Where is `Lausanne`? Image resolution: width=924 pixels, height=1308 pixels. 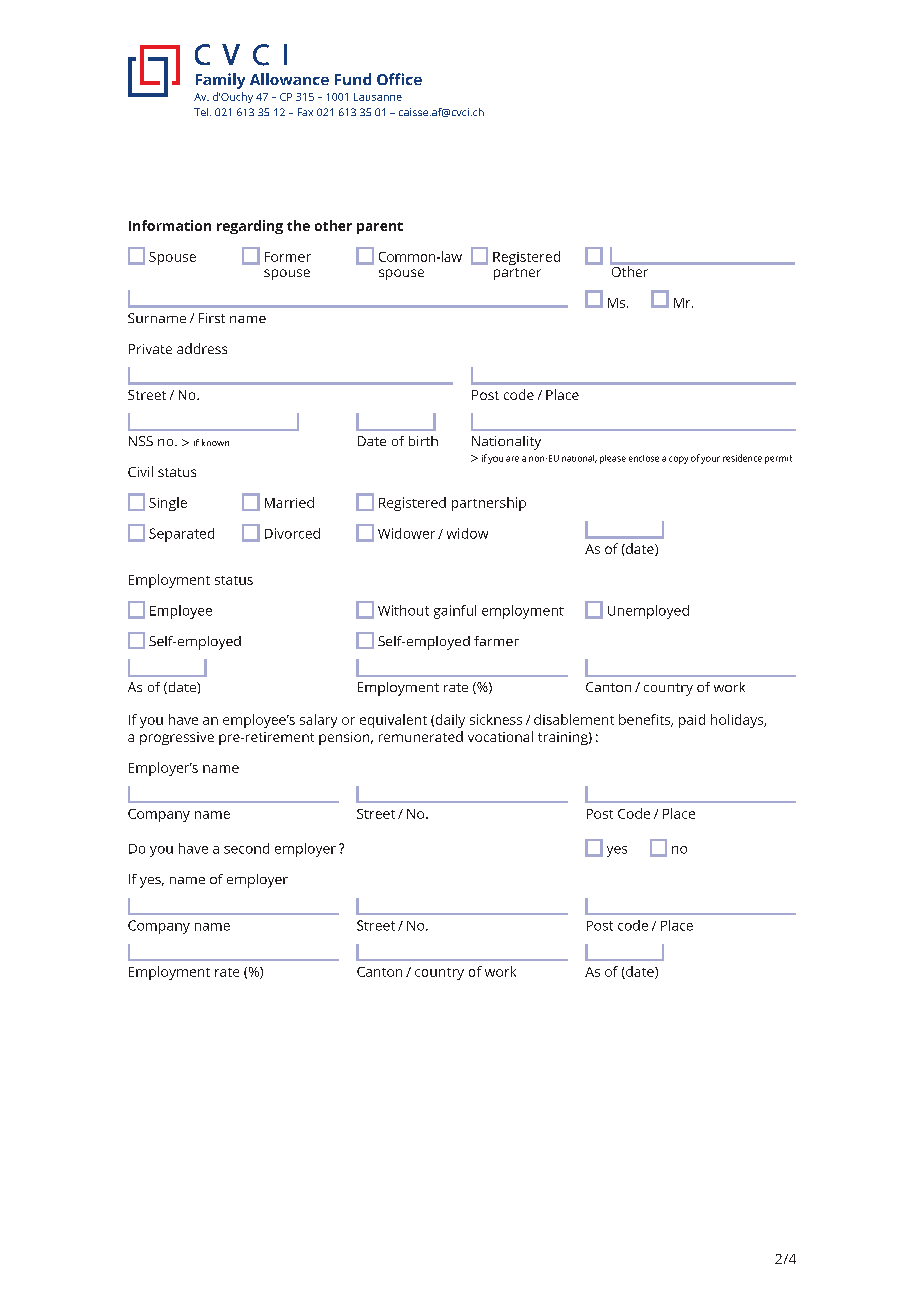 Lausanne is located at coordinates (378, 97).
